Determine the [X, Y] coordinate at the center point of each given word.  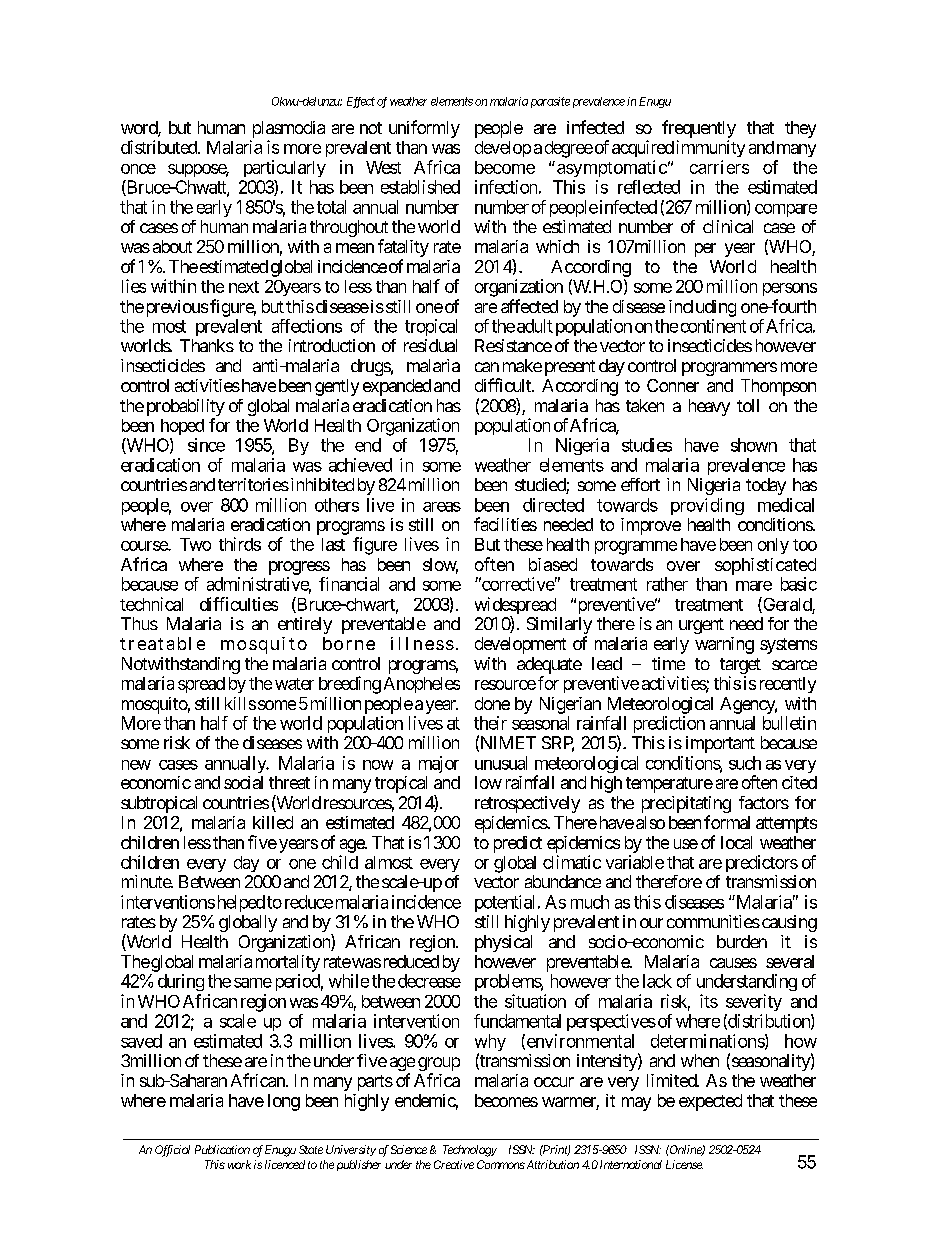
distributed [160, 147]
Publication [222, 1149]
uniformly [424, 129]
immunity [711, 148]
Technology [470, 1151]
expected [710, 1102]
